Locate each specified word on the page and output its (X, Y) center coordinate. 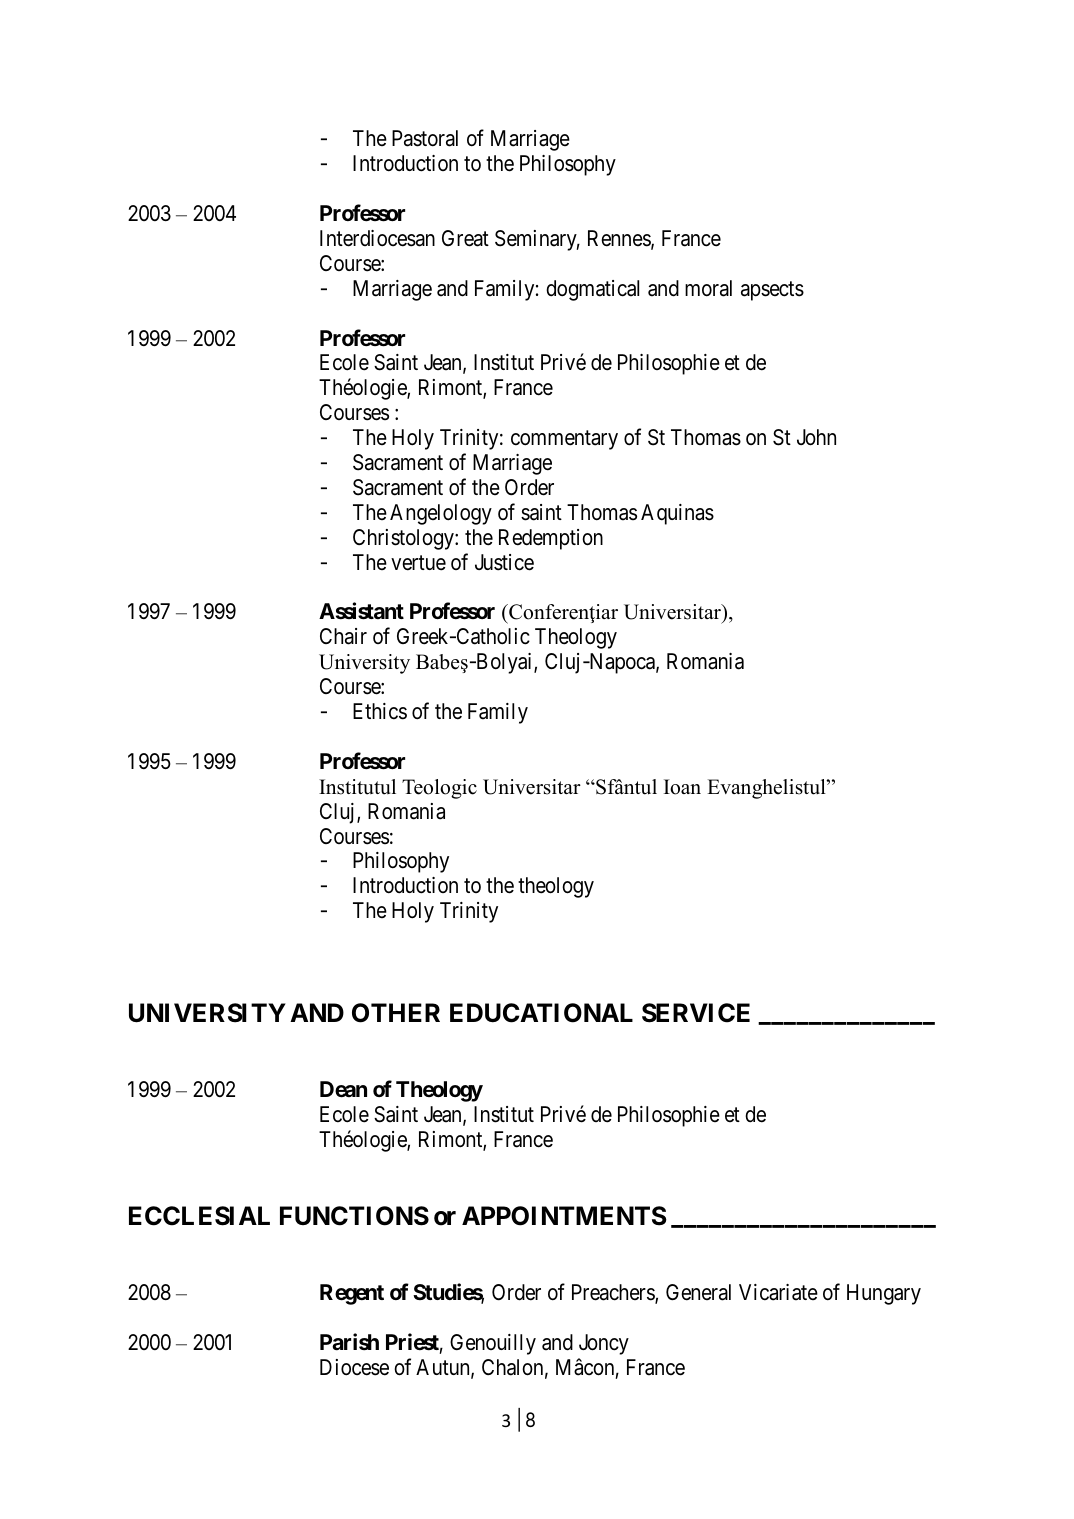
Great (465, 238)
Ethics (380, 711)
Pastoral (425, 138)
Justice (504, 562)
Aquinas (677, 514)
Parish (349, 1342)
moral (708, 288)
